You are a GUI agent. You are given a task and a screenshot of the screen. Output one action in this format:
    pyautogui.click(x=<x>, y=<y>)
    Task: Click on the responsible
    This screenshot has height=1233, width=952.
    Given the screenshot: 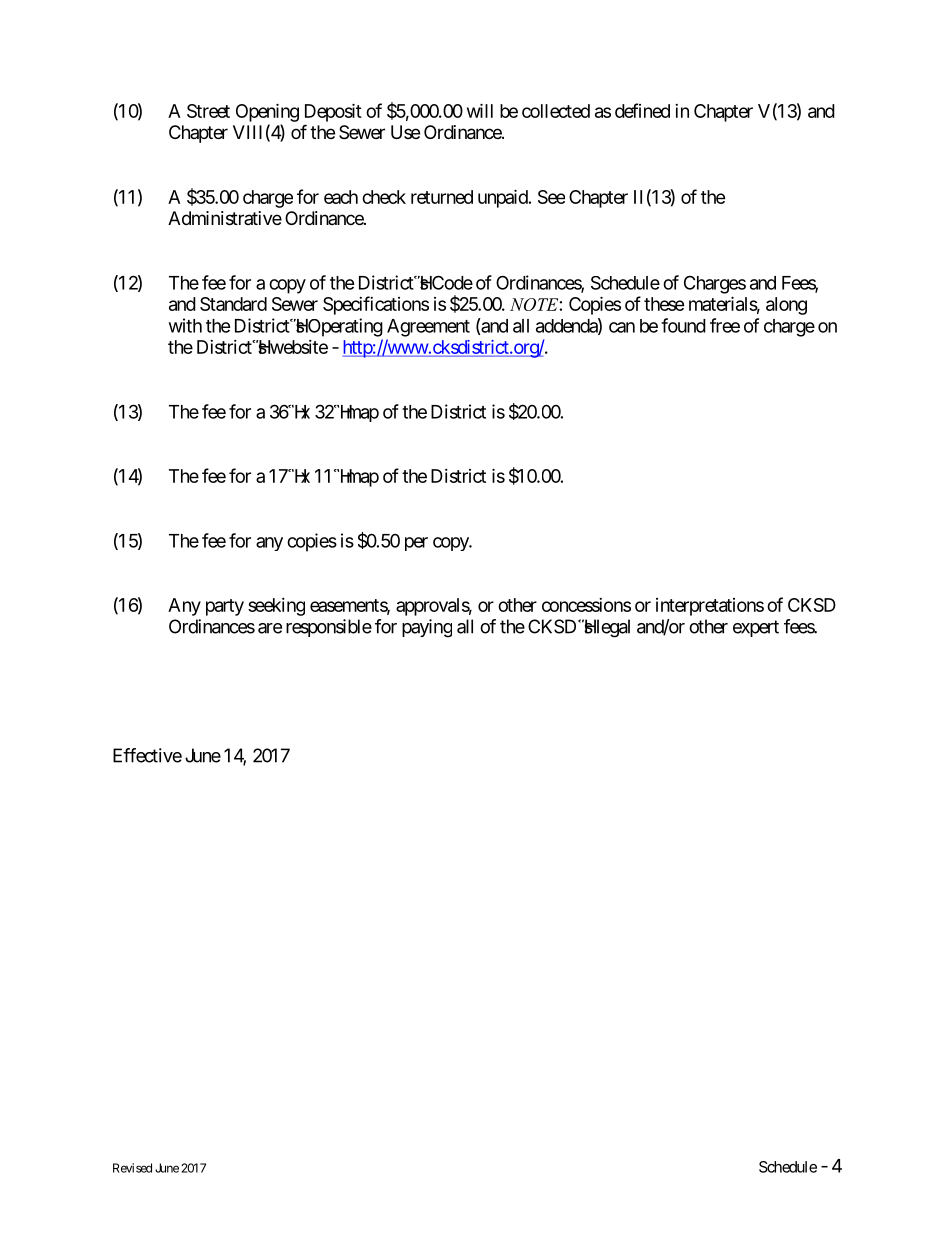 What is the action you would take?
    pyautogui.click(x=329, y=628)
